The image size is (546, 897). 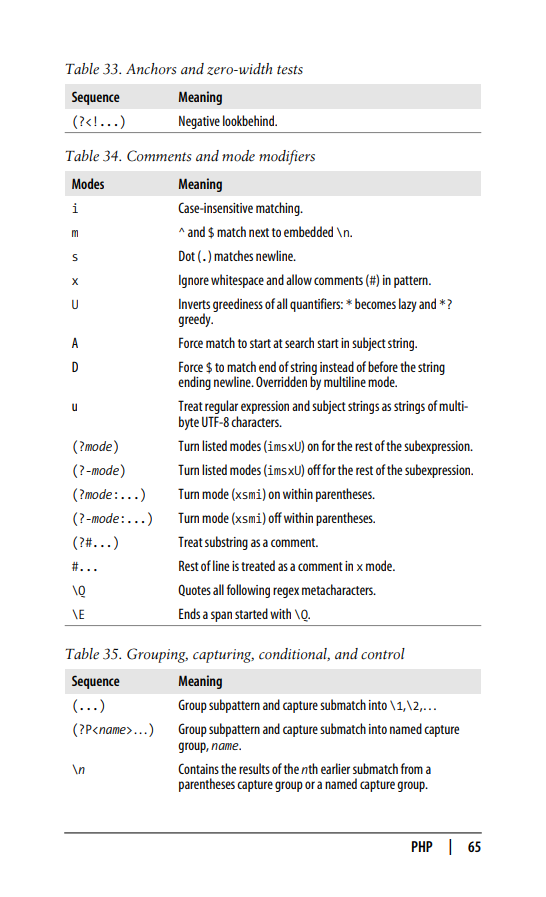 What do you see at coordinates (408, 305) in the screenshot?
I see `lazy` at bounding box center [408, 305].
